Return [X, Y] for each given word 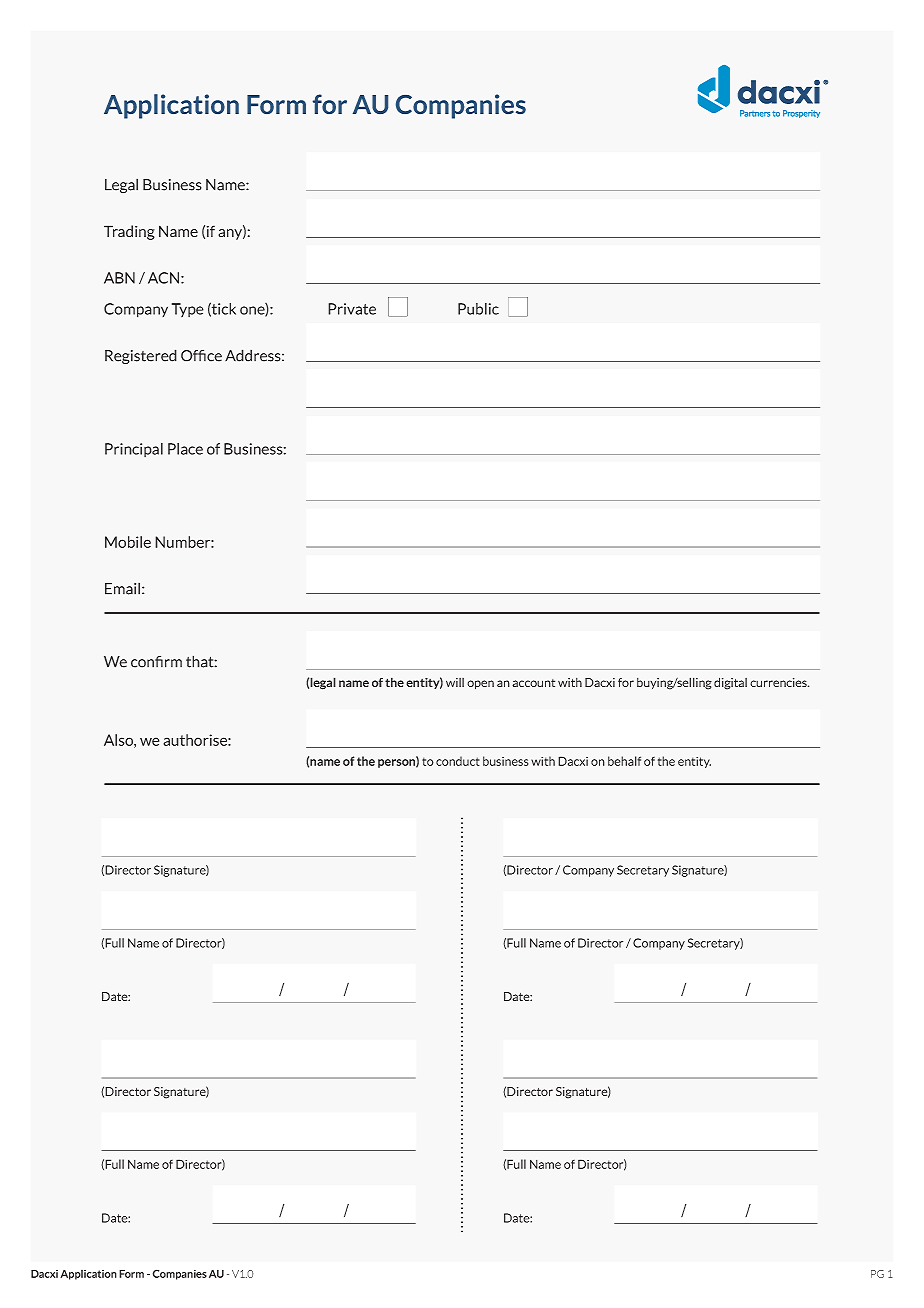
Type [188, 310]
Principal [134, 450]
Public [478, 309]
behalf [624, 761]
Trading [129, 232]
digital [730, 683]
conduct [458, 761]
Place [185, 449]
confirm [156, 662]
